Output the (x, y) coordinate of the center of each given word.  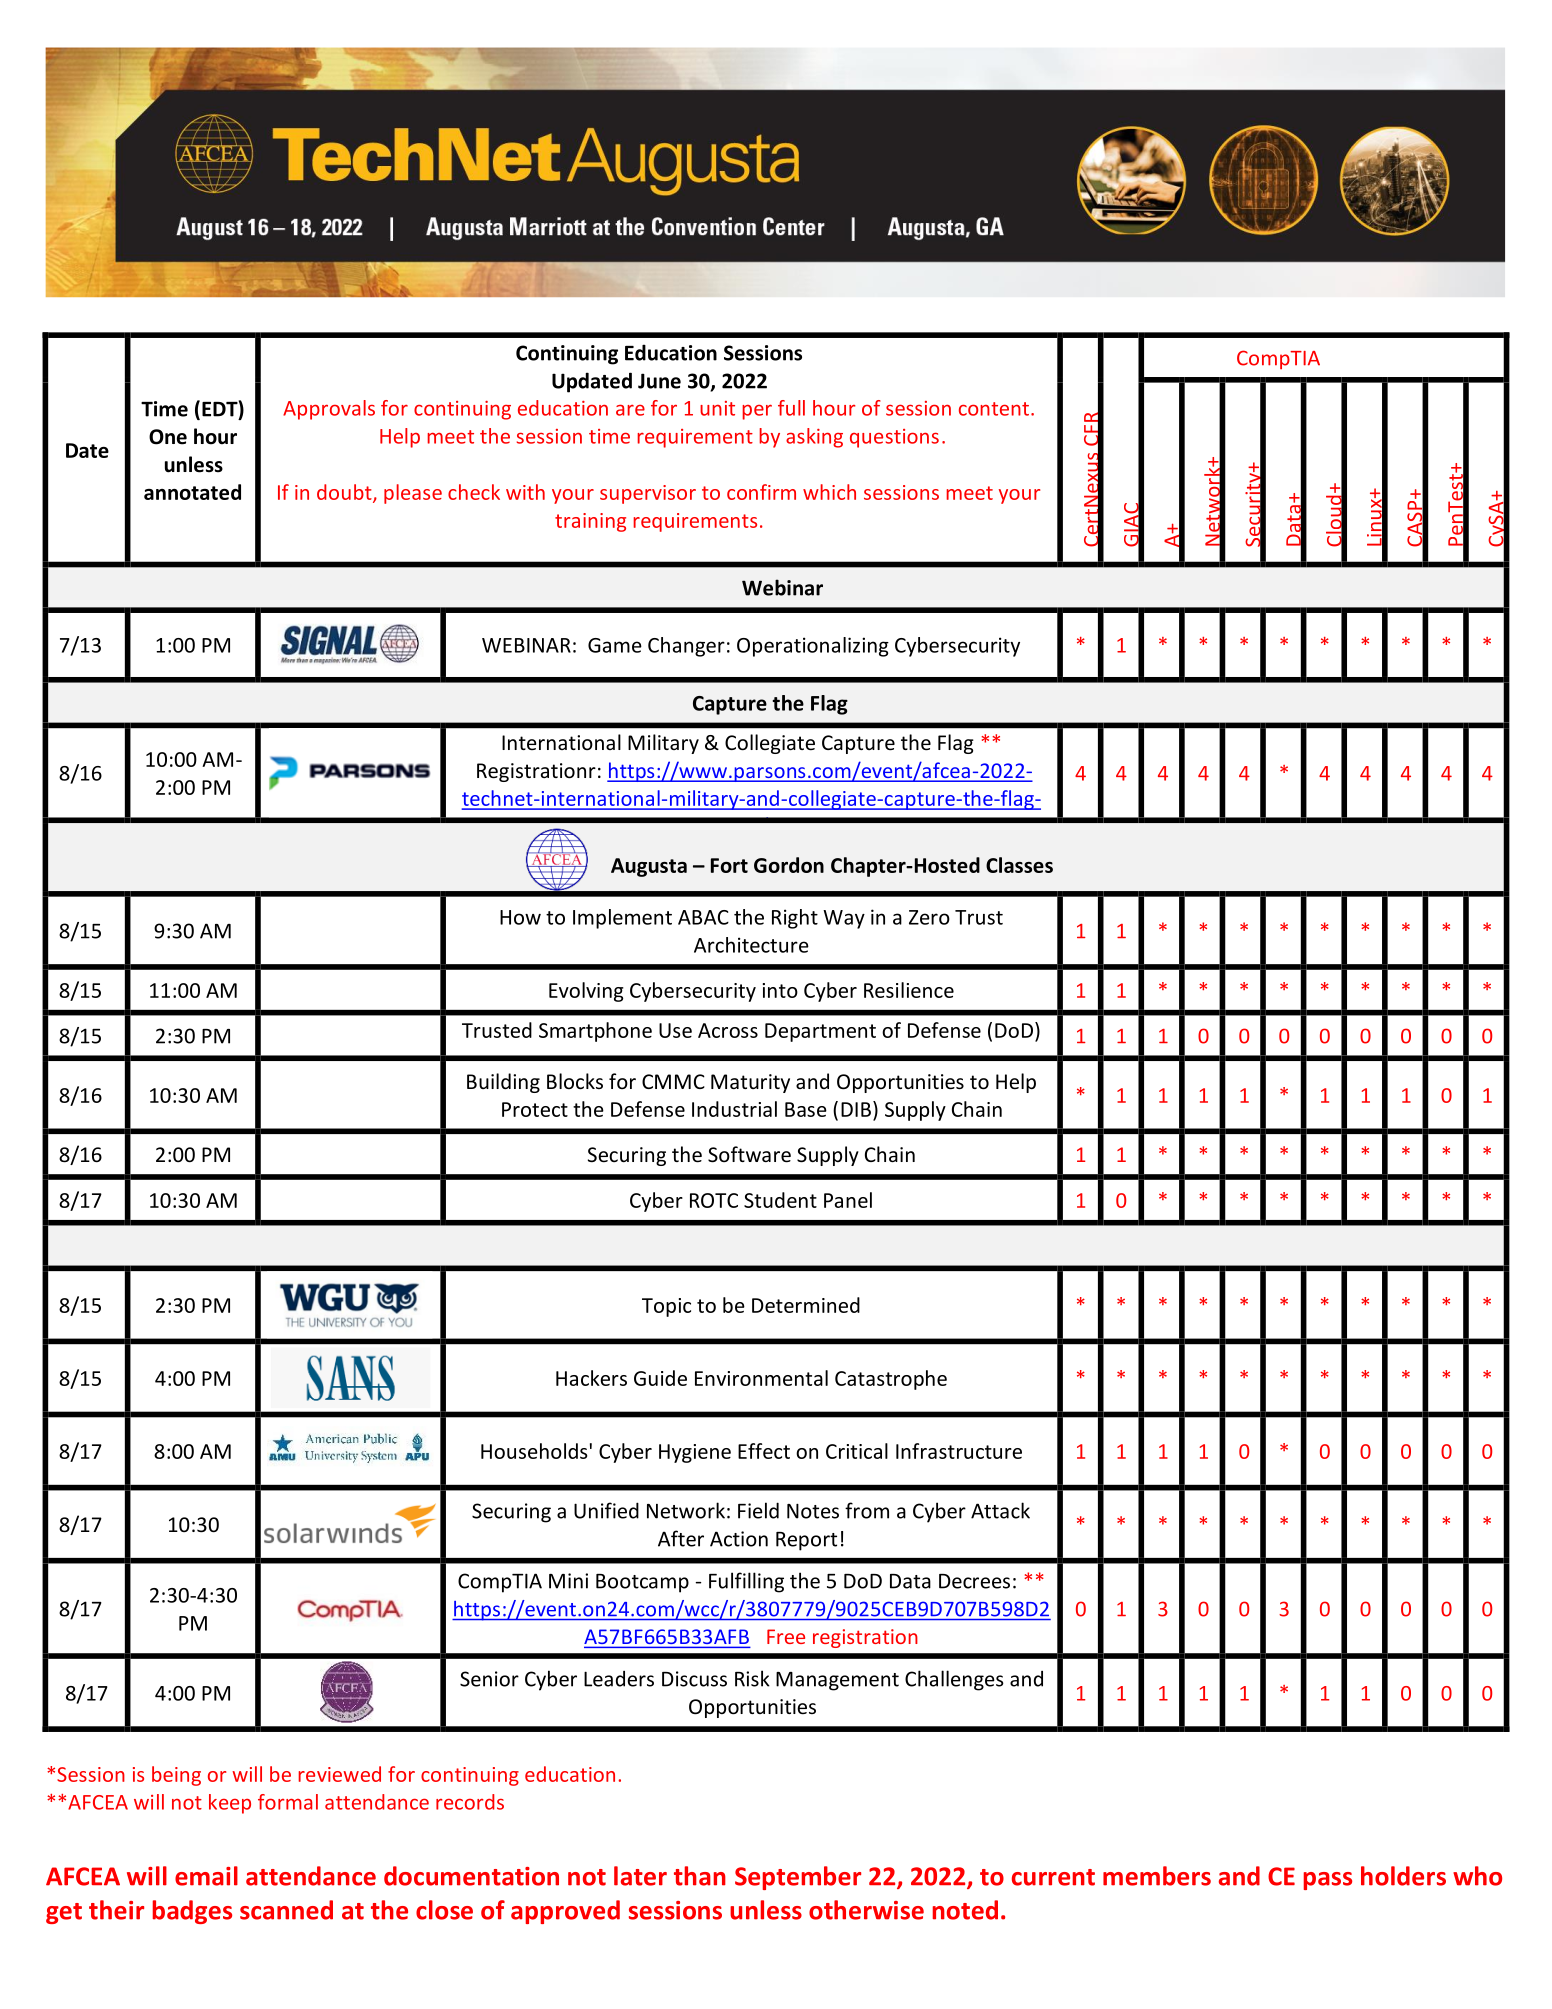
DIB (856, 1109)
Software (749, 1154)
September (798, 1878)
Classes (1019, 865)
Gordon (789, 865)
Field (758, 1510)
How (520, 917)
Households (534, 1451)
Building (503, 1083)
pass (1328, 1881)
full (791, 408)
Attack (1000, 1510)
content (994, 409)
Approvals (329, 410)
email (206, 1876)
